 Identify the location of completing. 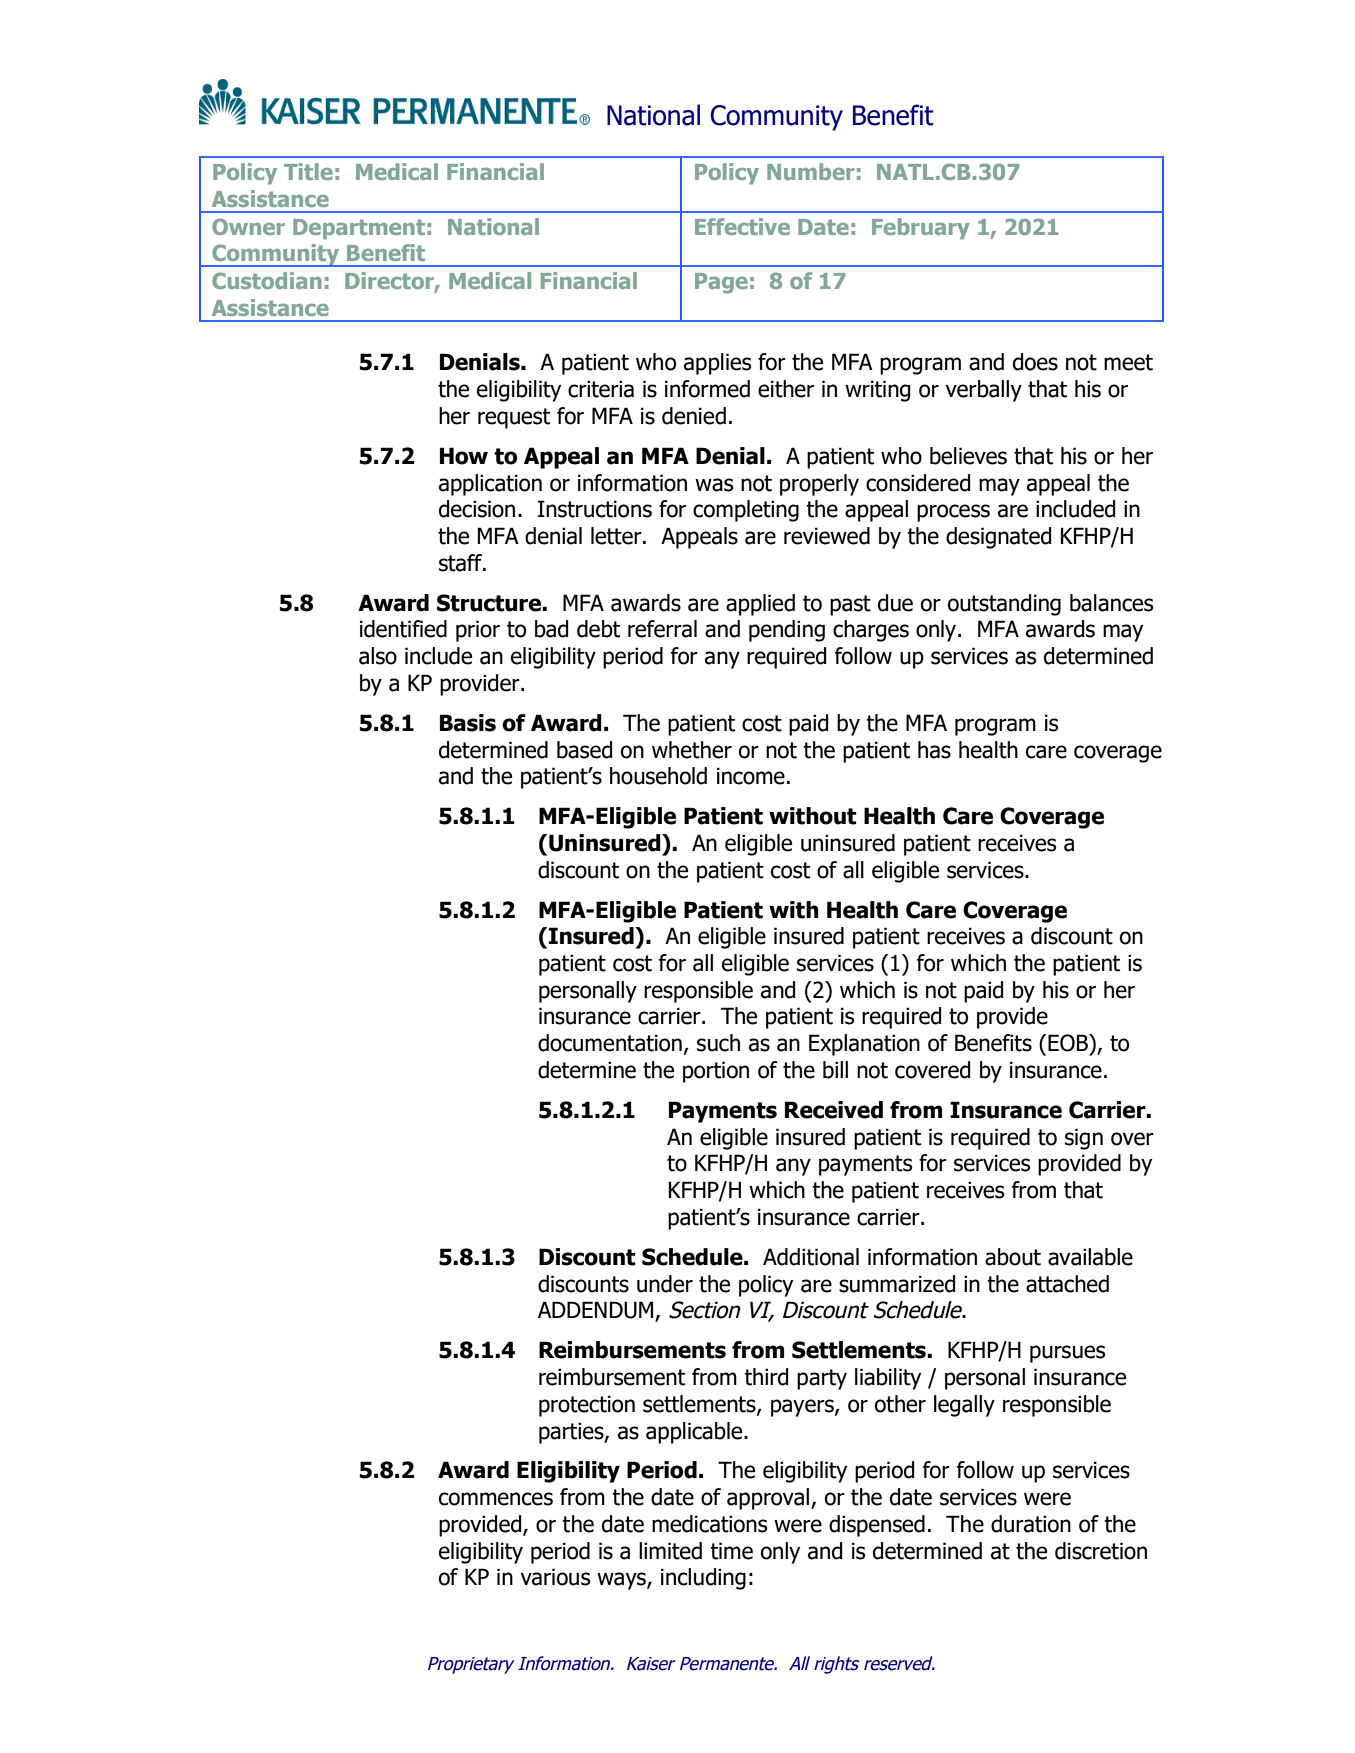
(746, 511).
